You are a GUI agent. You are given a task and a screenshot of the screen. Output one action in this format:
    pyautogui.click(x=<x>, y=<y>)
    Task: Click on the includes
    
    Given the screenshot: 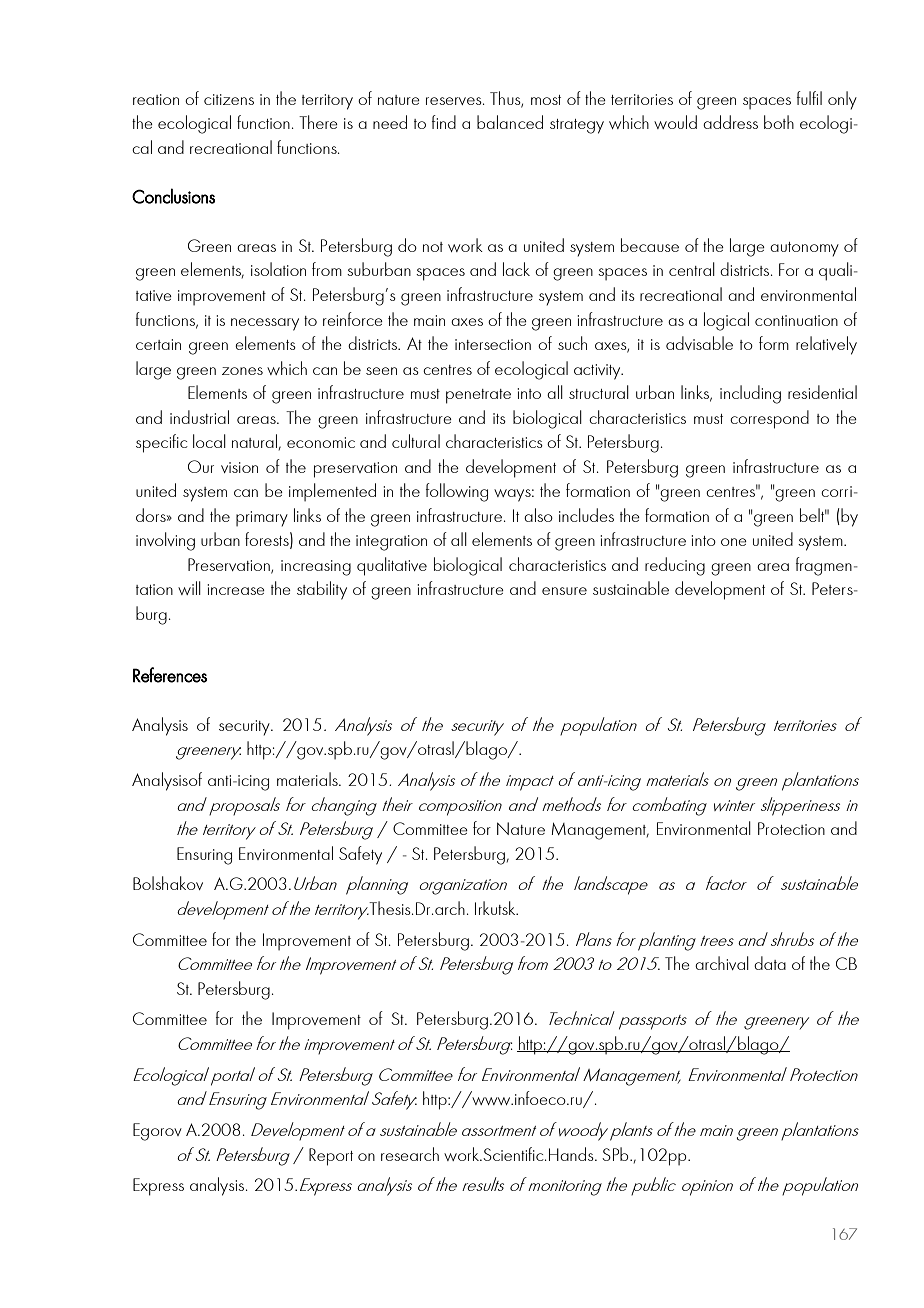 What is the action you would take?
    pyautogui.click(x=586, y=515)
